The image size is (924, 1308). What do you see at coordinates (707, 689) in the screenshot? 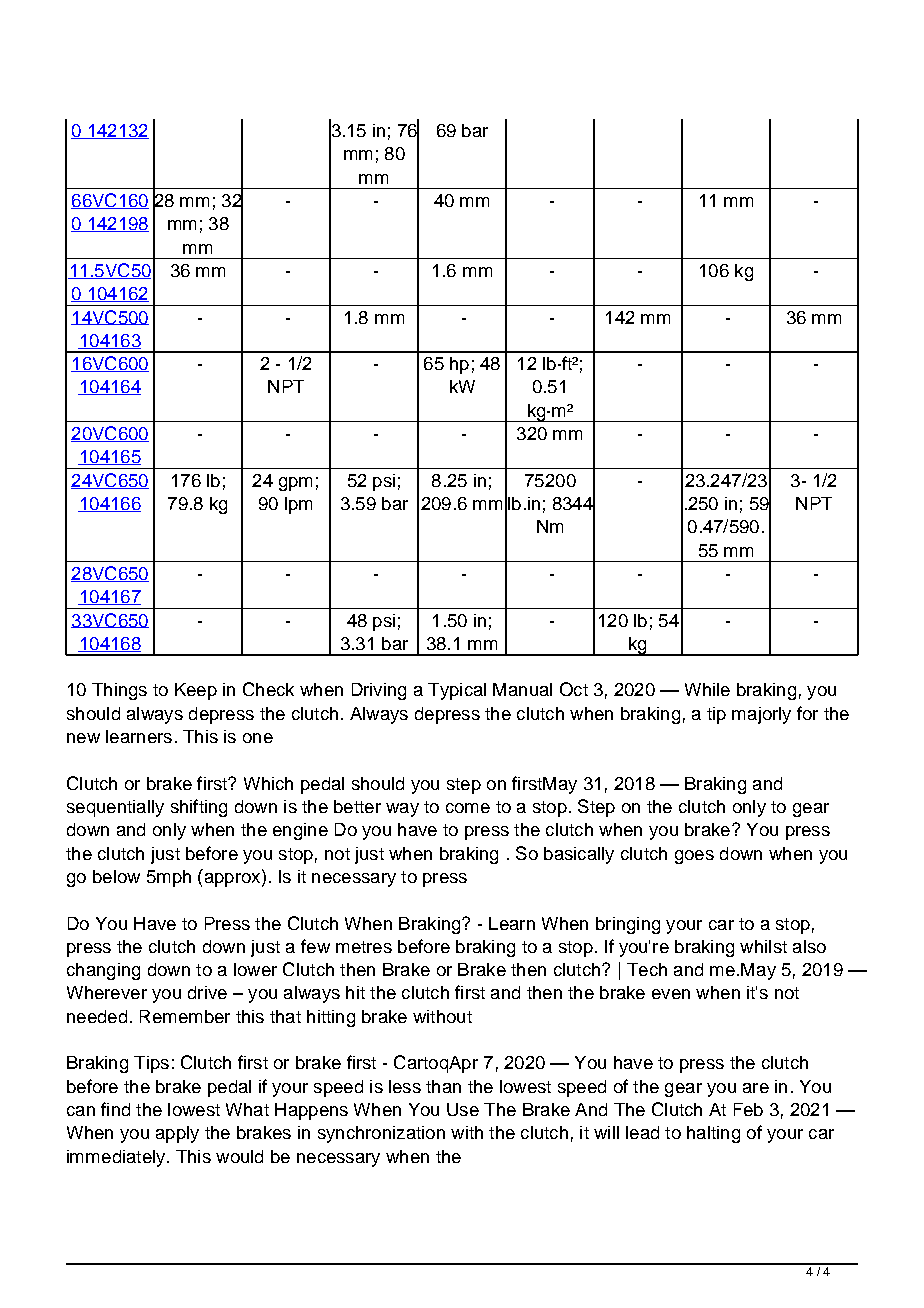
I see `While` at bounding box center [707, 689].
